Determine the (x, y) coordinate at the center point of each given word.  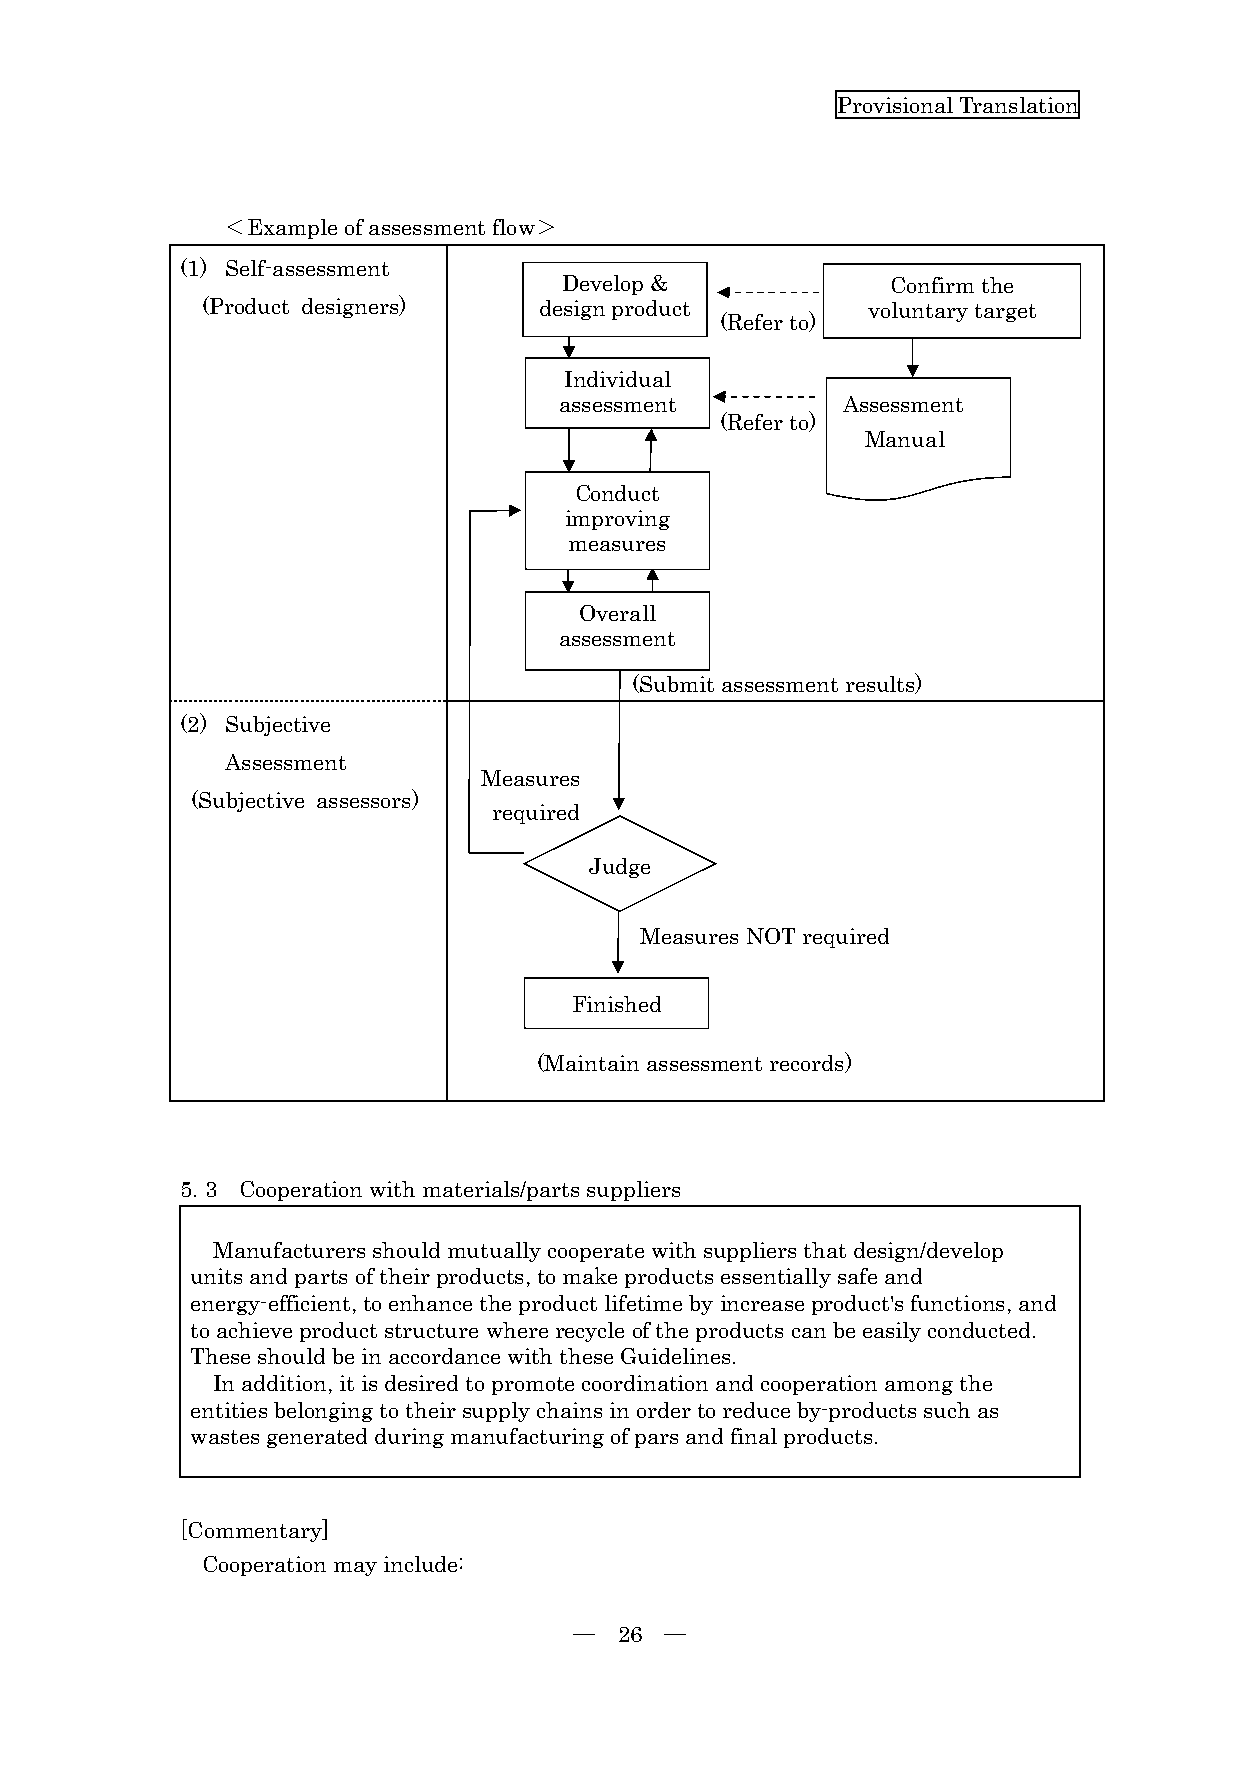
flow (514, 227)
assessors (365, 804)
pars (656, 1441)
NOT (771, 936)
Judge (619, 868)
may (355, 1569)
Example (292, 229)
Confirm (933, 285)
